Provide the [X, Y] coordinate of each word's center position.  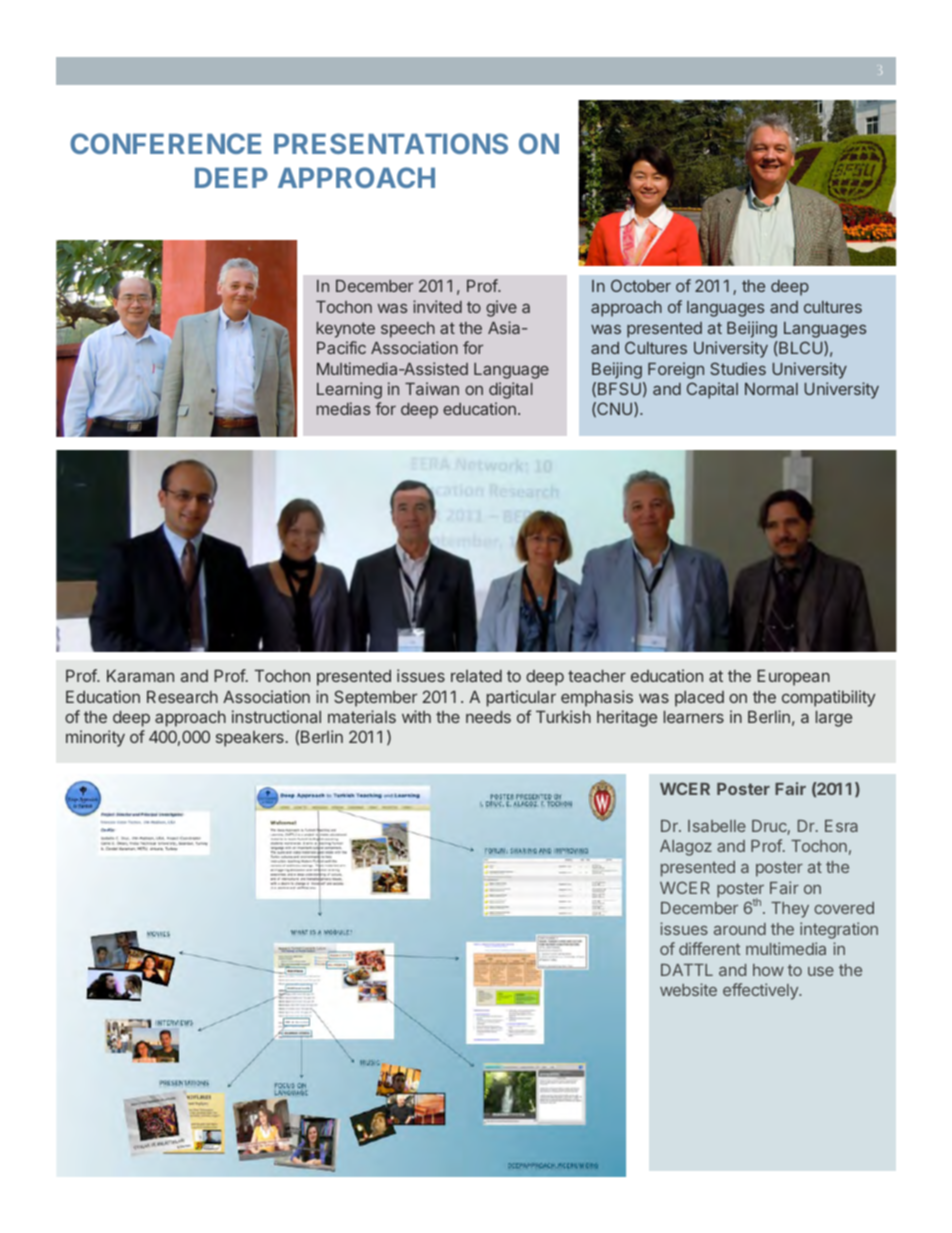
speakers [250, 739]
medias [343, 408]
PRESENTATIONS [391, 143]
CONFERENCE [165, 143]
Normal [771, 389]
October [641, 285]
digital [511, 390]
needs [488, 717]
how [768, 970]
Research [182, 697]
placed [699, 699]
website [688, 989]
